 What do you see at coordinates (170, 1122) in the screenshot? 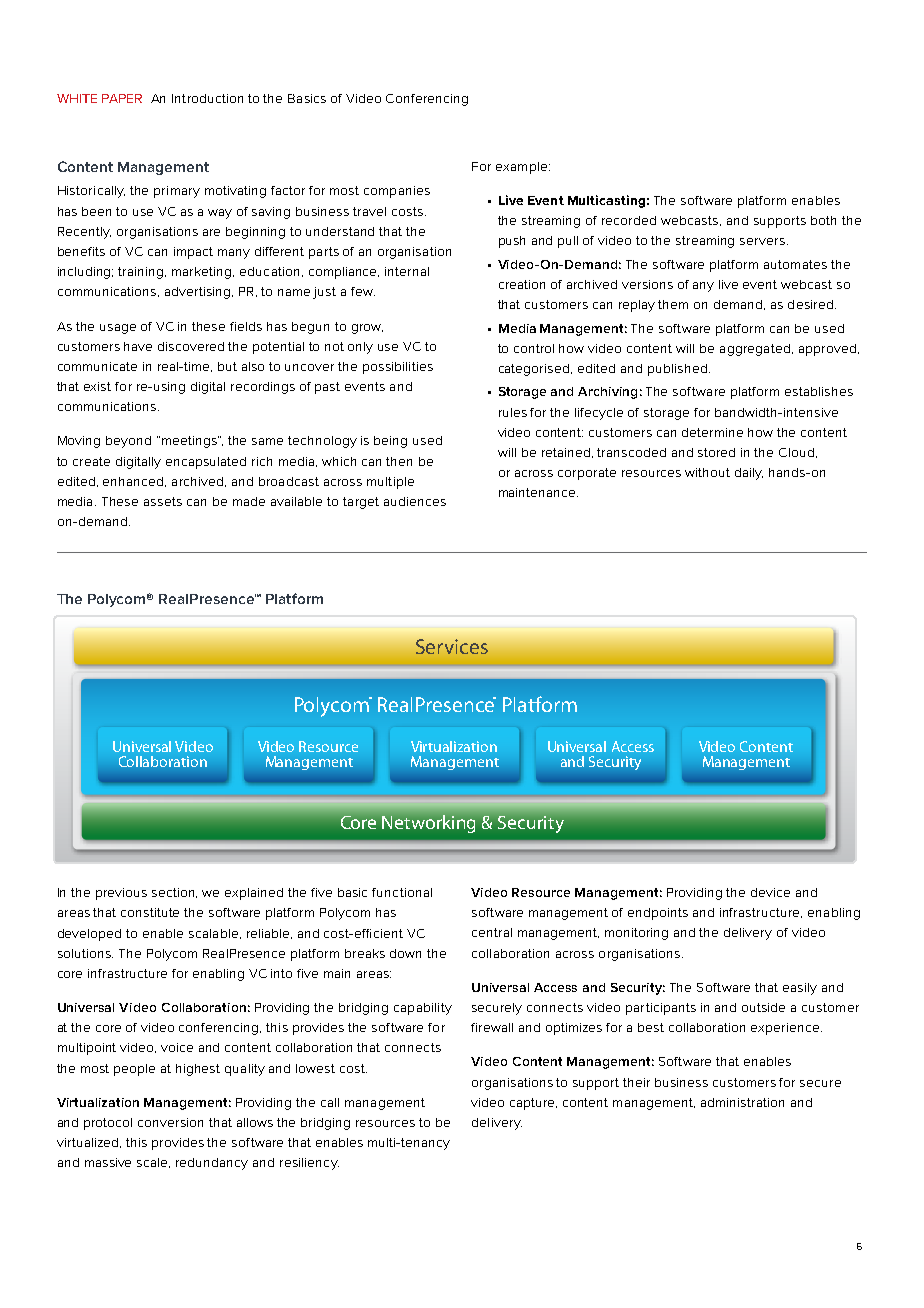
I see `conversion` at bounding box center [170, 1122].
